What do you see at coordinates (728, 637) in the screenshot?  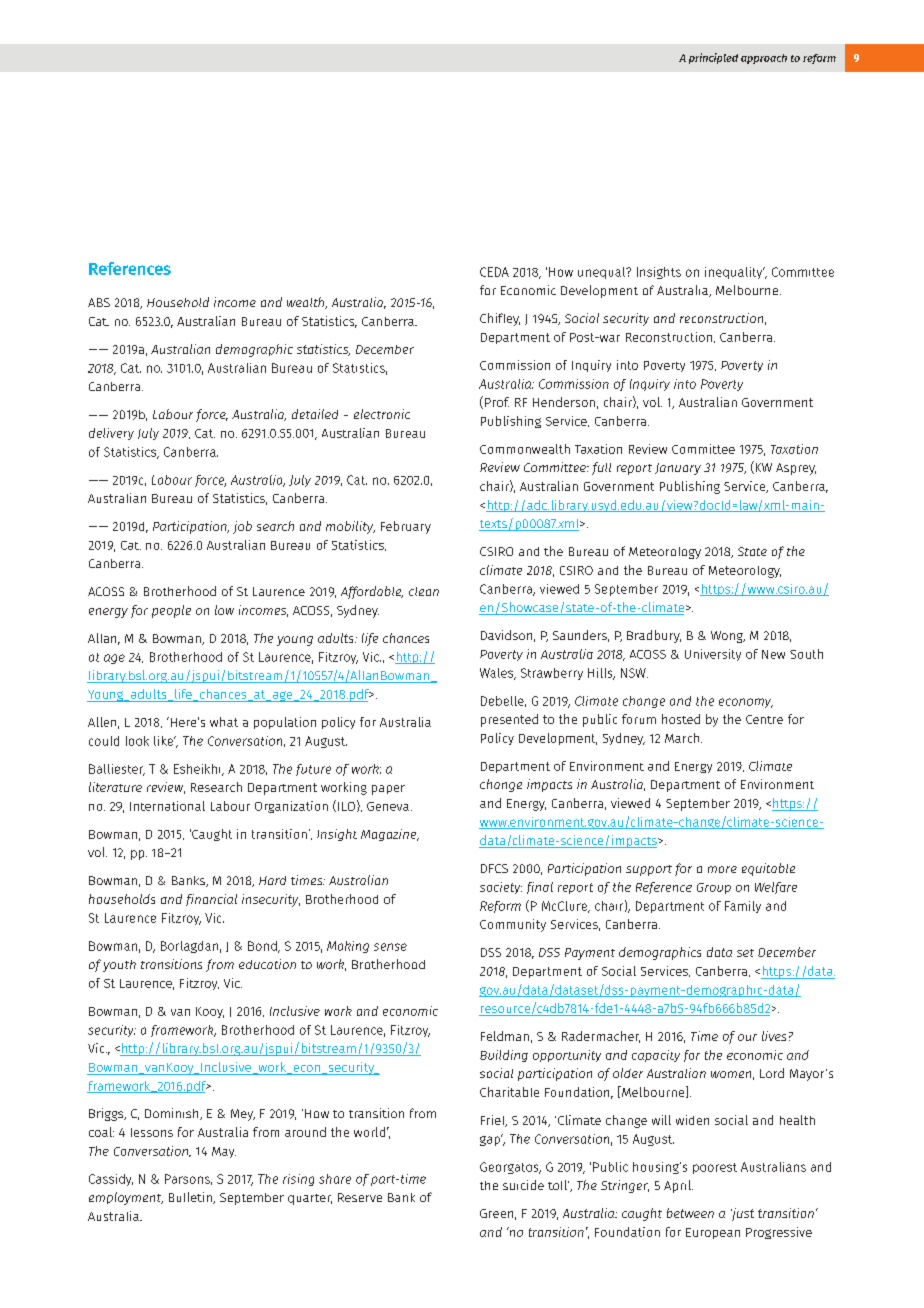 I see `Wong` at bounding box center [728, 637].
